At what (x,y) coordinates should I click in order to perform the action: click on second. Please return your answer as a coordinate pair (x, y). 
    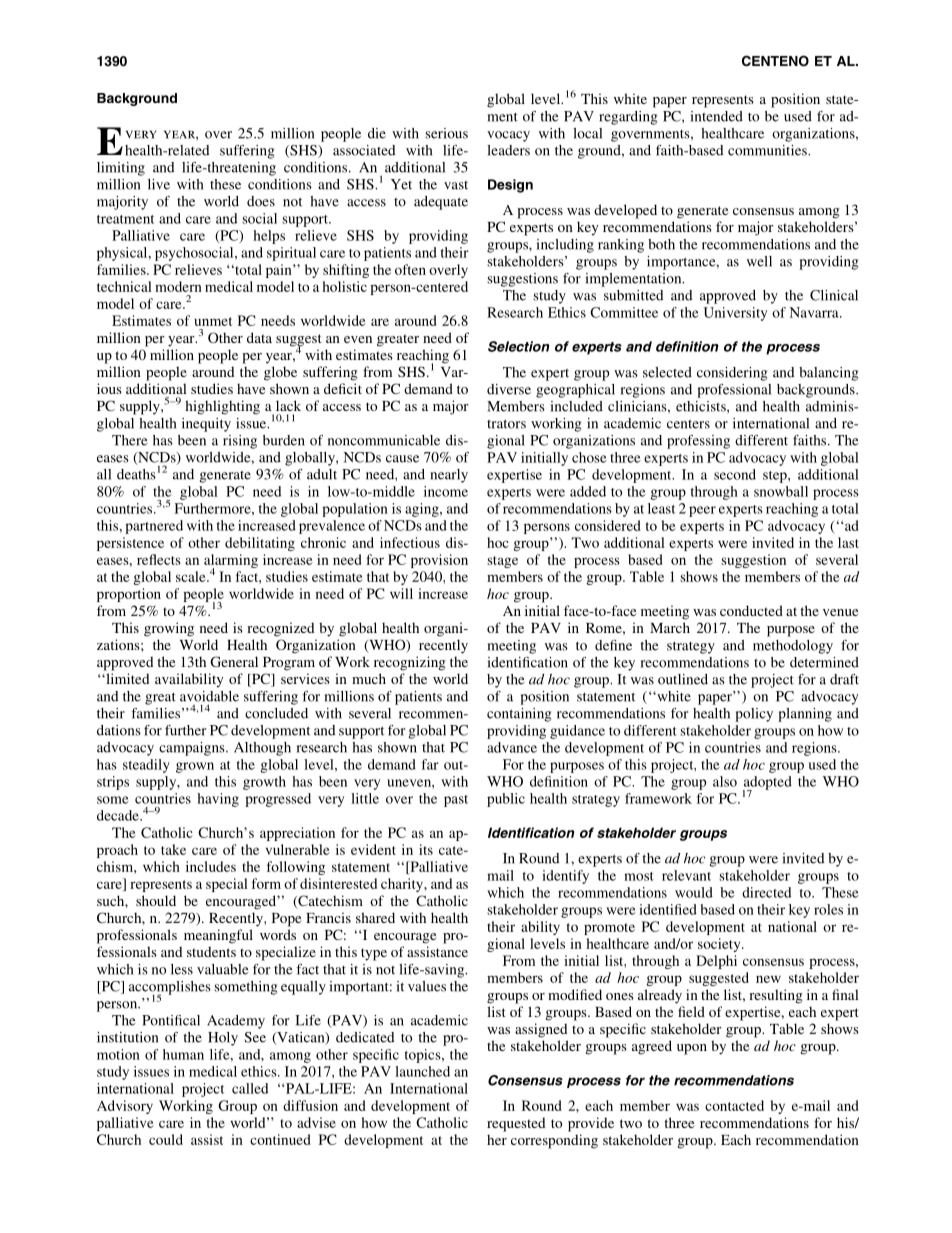
    Looking at the image, I should click on (735, 474).
